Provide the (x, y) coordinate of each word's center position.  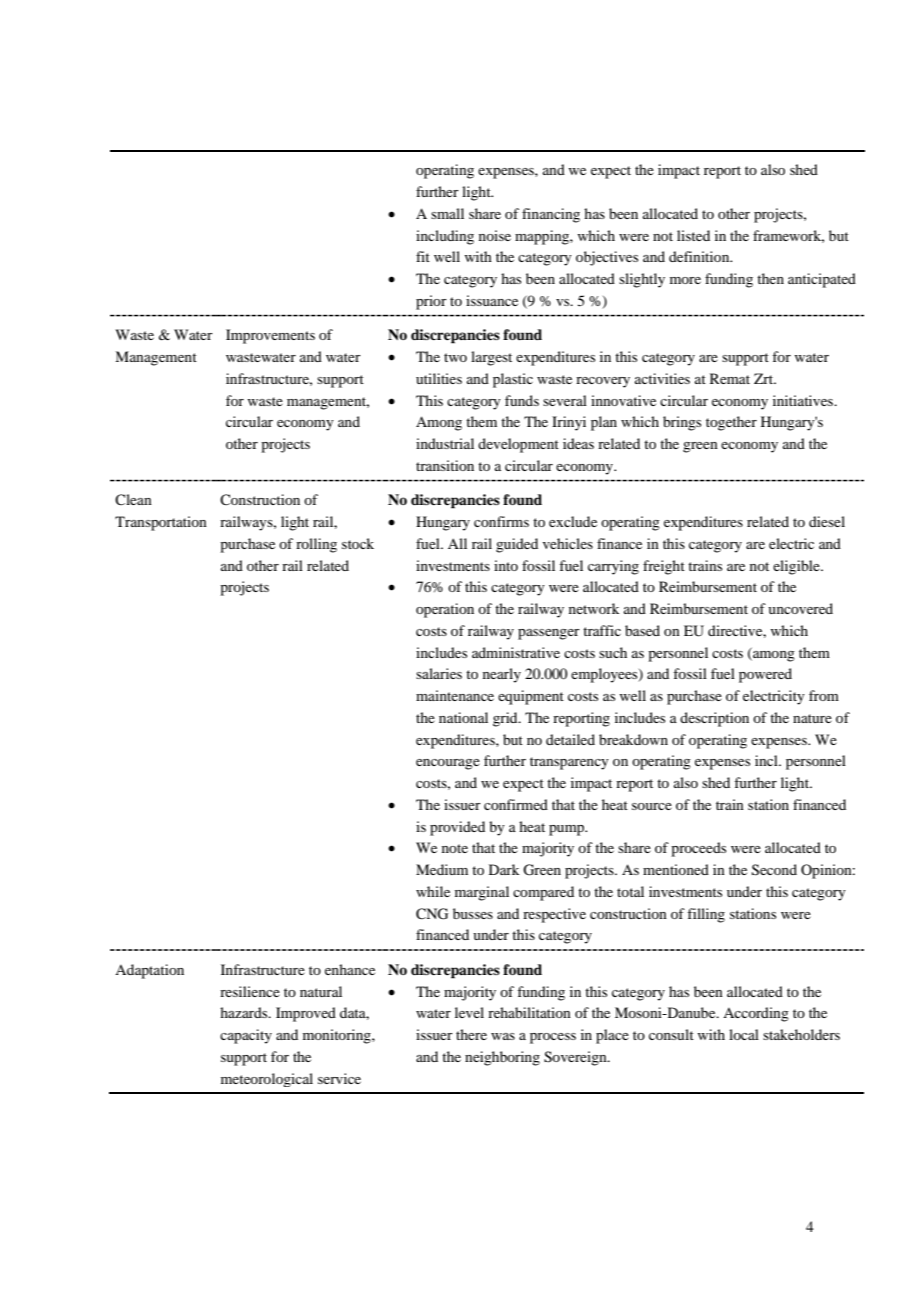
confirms (501, 521)
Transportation (161, 523)
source (652, 806)
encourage (448, 764)
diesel (827, 521)
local (744, 1034)
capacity (246, 1036)
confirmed (516, 804)
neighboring (502, 1058)
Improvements (270, 336)
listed (693, 235)
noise (495, 235)
